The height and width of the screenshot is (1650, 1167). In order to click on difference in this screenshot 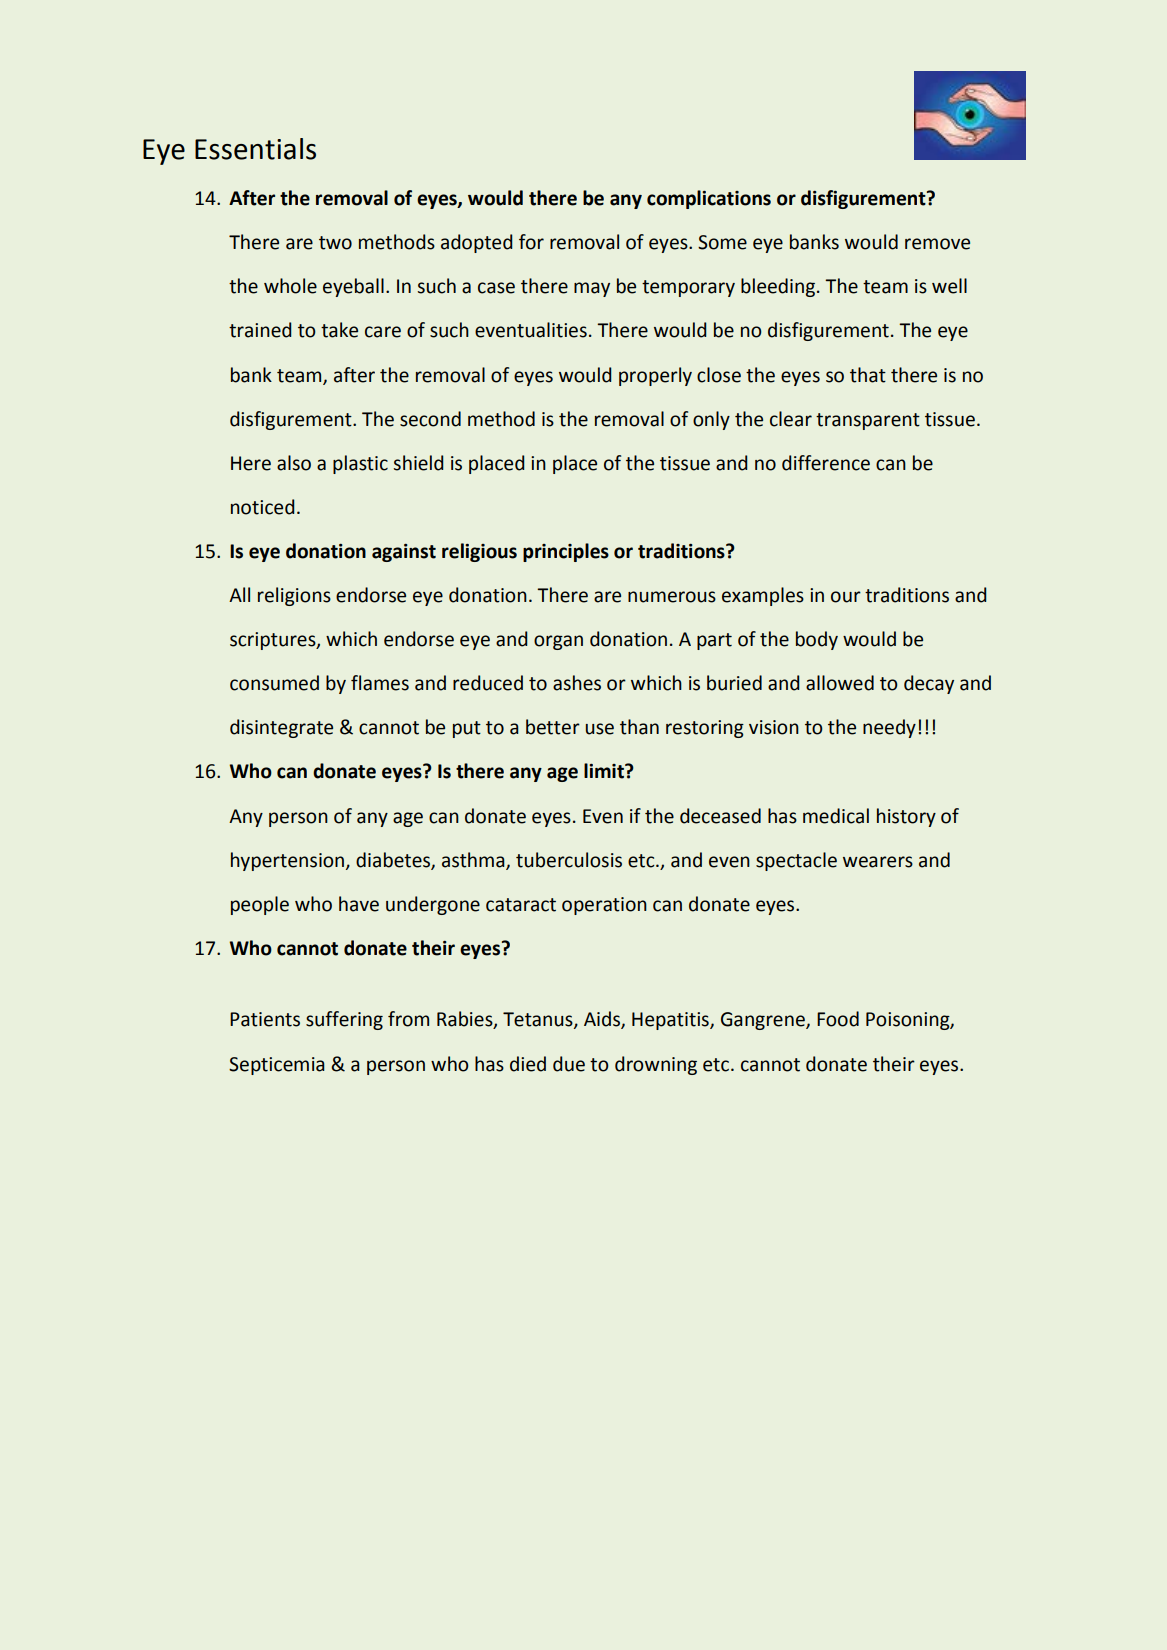, I will do `click(826, 463)`.
